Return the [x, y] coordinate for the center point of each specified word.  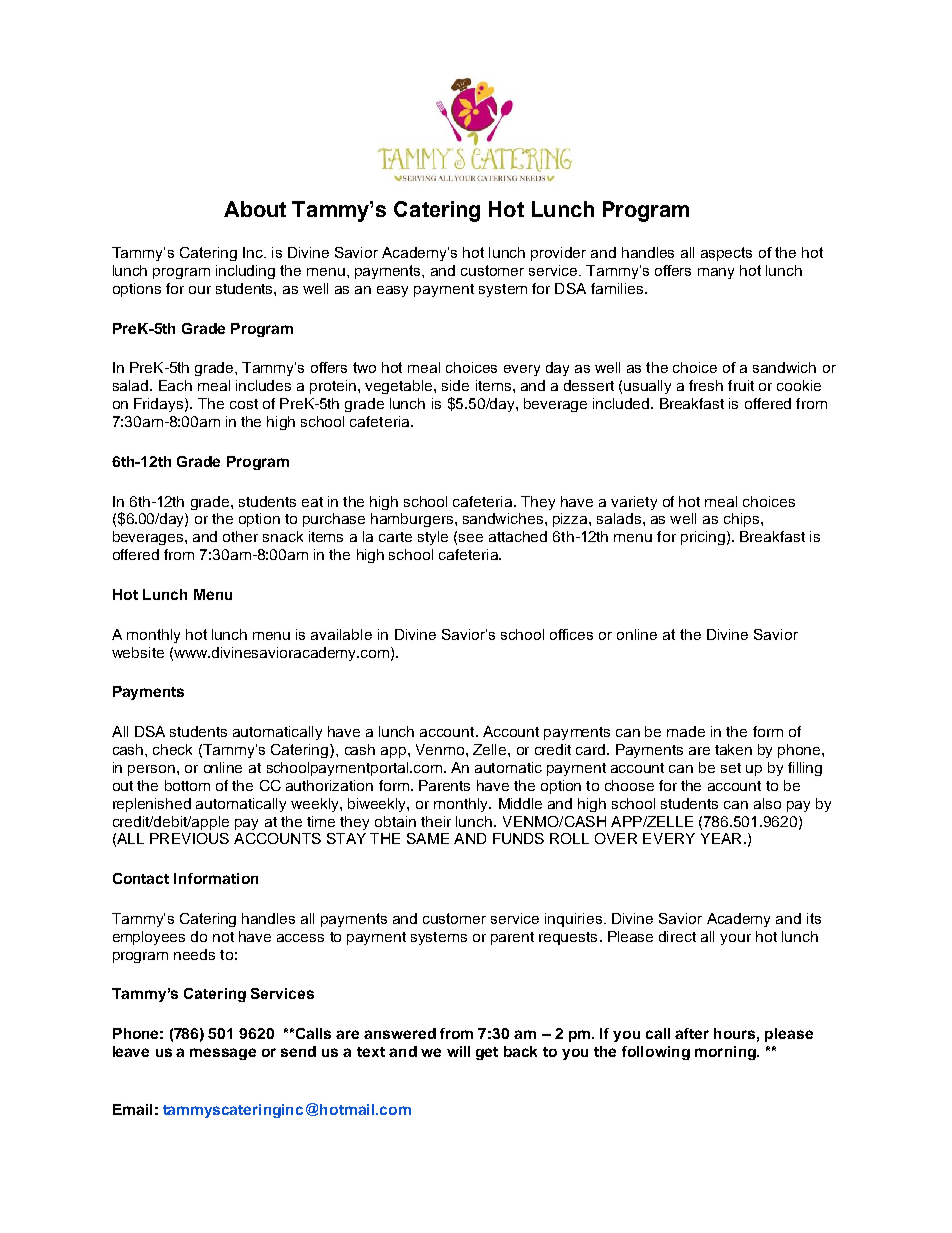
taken [733, 749]
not [223, 937]
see [471, 538]
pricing [703, 538]
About [255, 209]
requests [568, 938]
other [240, 536]
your [735, 939]
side [455, 385]
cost [244, 404]
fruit [741, 385]
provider [558, 254]
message [223, 1054]
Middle [520, 803]
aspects [726, 254]
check [172, 749]
